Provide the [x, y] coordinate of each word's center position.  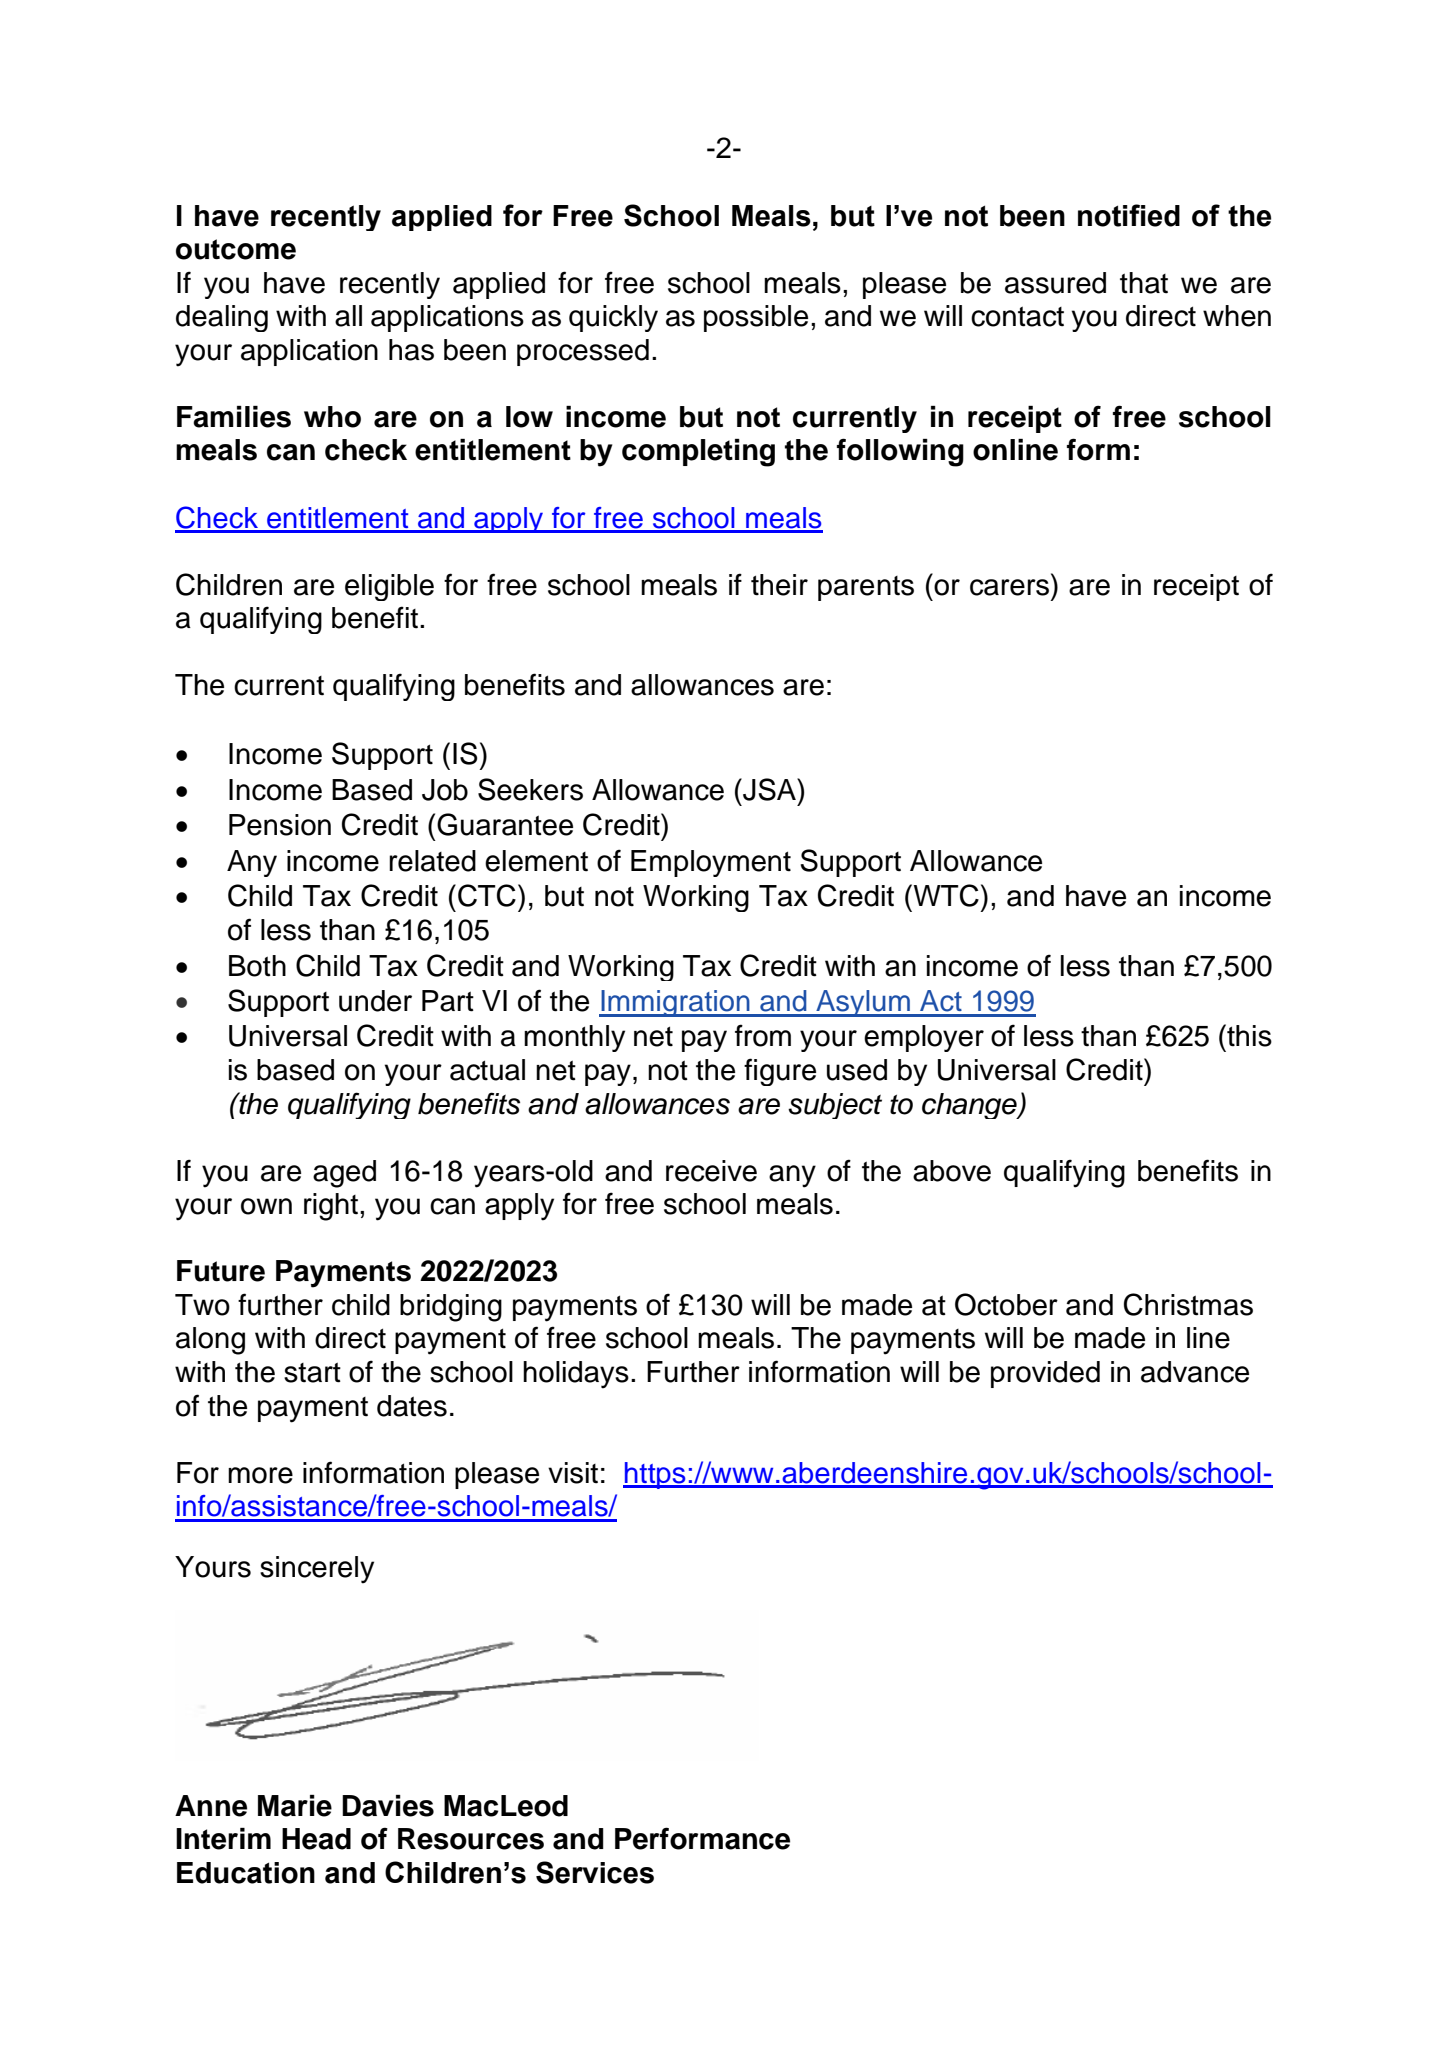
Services [595, 1872]
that [1144, 283]
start [312, 1372]
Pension [280, 825]
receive [711, 1171]
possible [756, 318]
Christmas [1188, 1304]
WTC [945, 895]
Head [316, 1839]
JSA [769, 789]
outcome [236, 249]
